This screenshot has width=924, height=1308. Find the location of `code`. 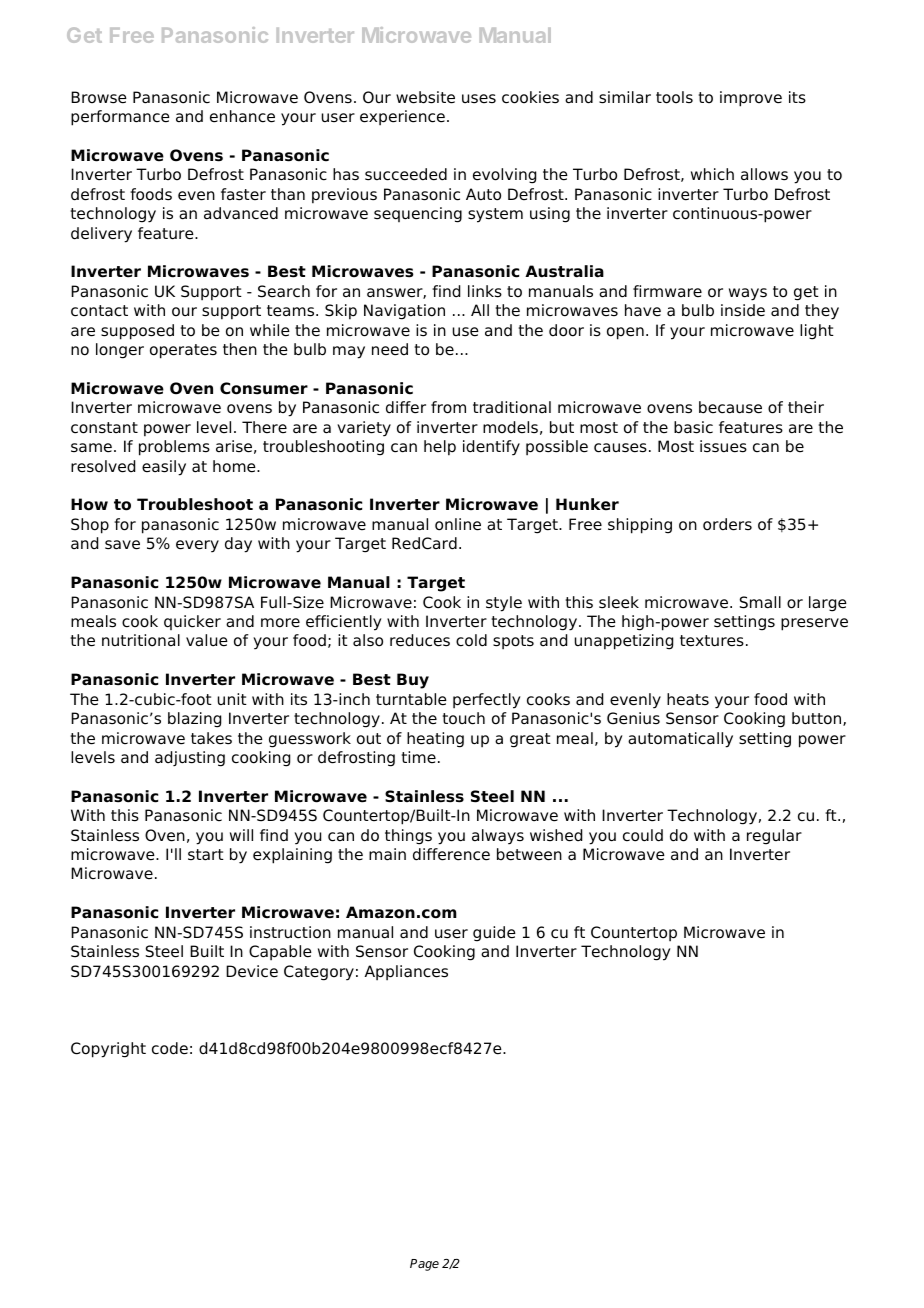

code is located at coordinates (170, 1048).
